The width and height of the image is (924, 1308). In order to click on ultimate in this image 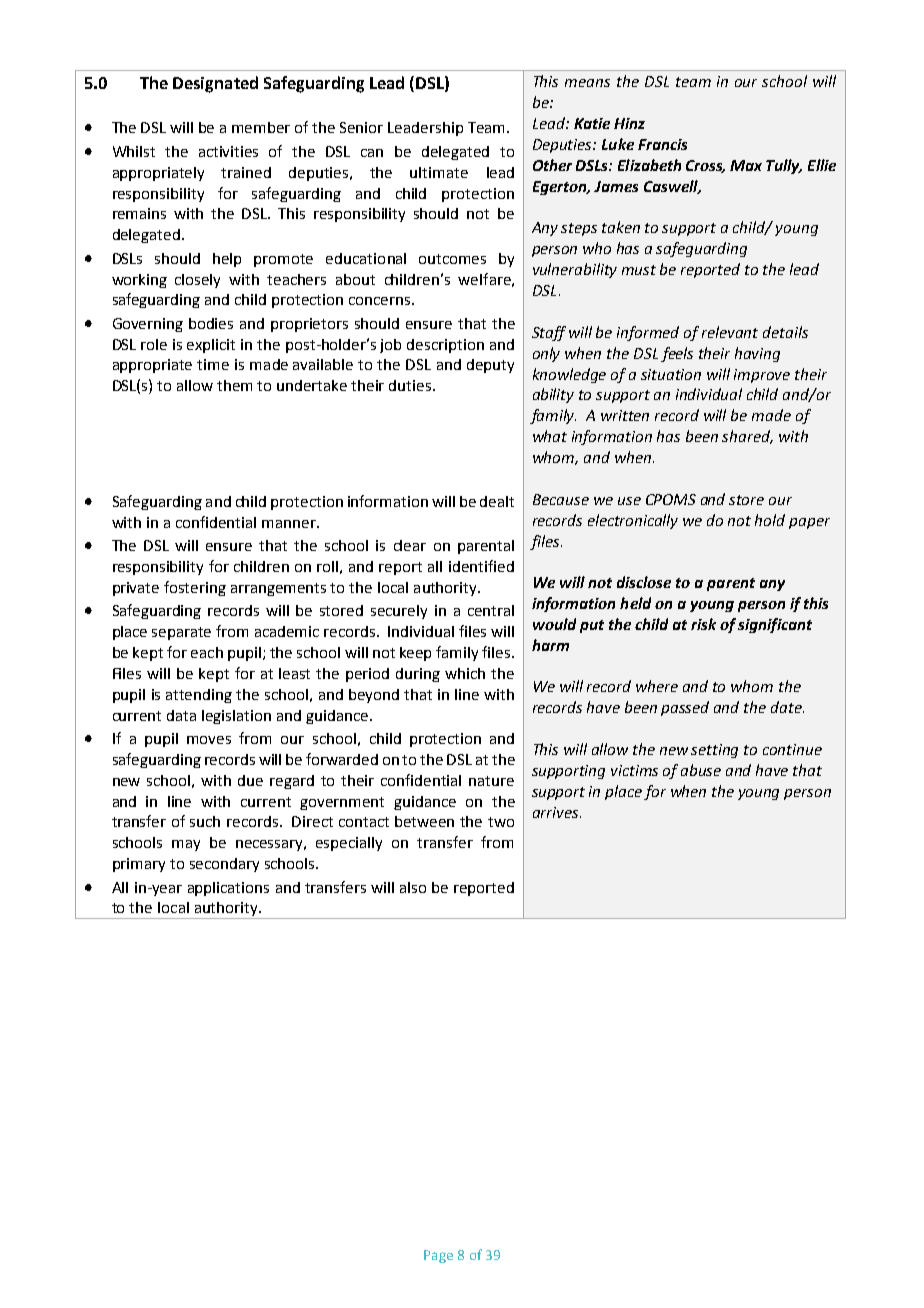, I will do `click(439, 172)`.
